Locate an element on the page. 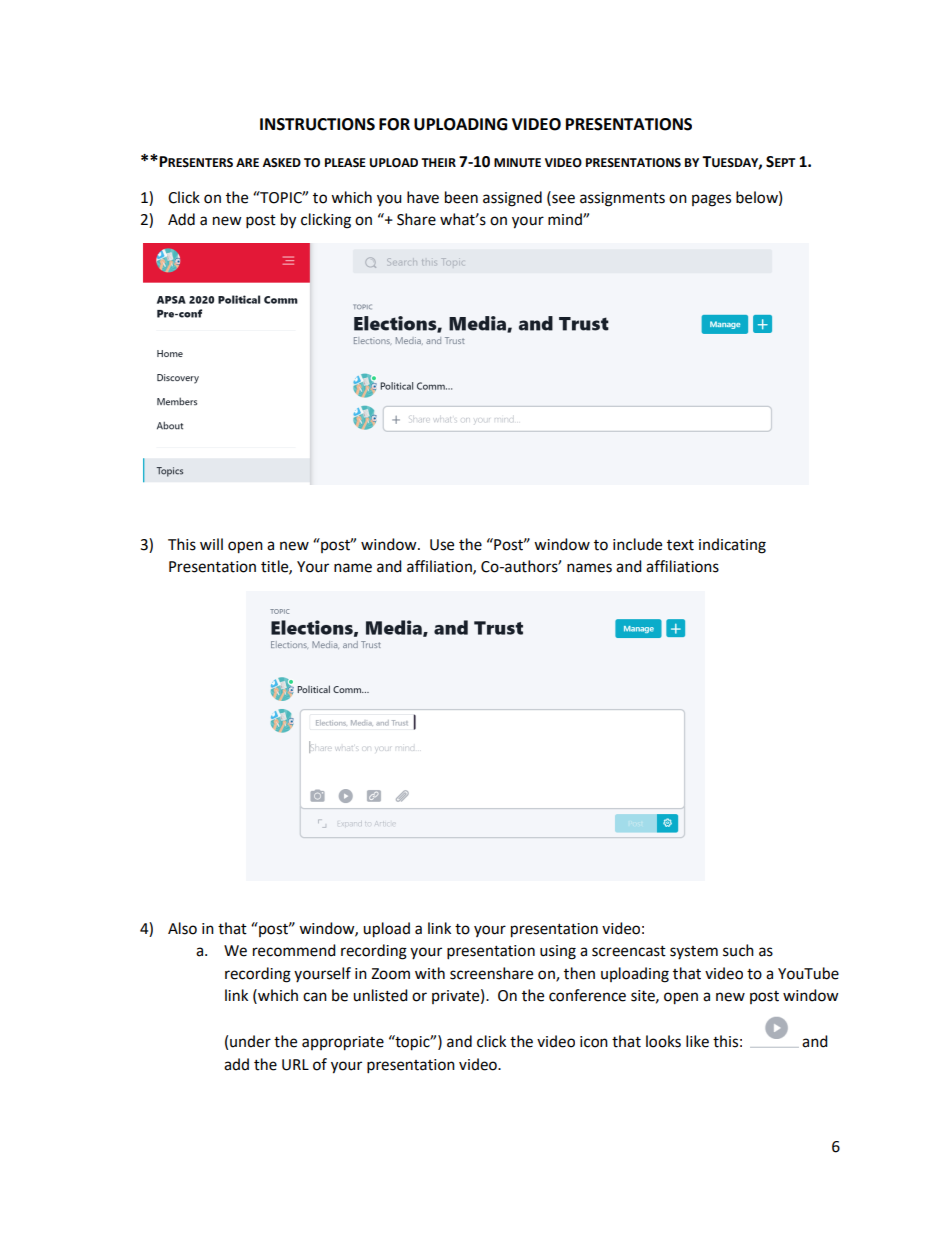 The width and height of the page is (952, 1233). include is located at coordinates (637, 544).
